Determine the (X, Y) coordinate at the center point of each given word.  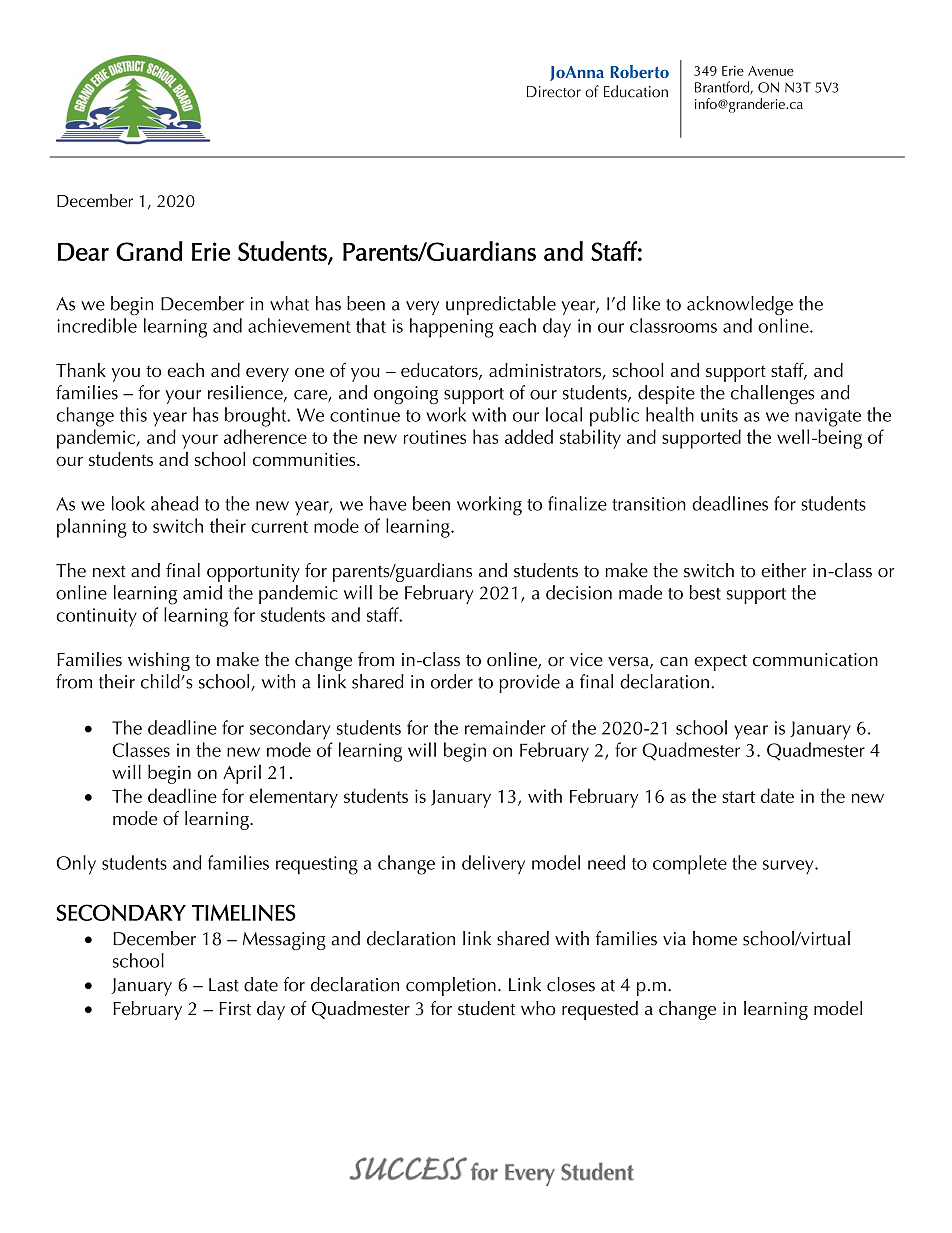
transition (649, 504)
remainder (505, 727)
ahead (174, 503)
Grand (149, 251)
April (242, 774)
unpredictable (501, 305)
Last (224, 985)
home (715, 938)
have (388, 503)
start (738, 797)
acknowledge (740, 306)
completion (451, 986)
